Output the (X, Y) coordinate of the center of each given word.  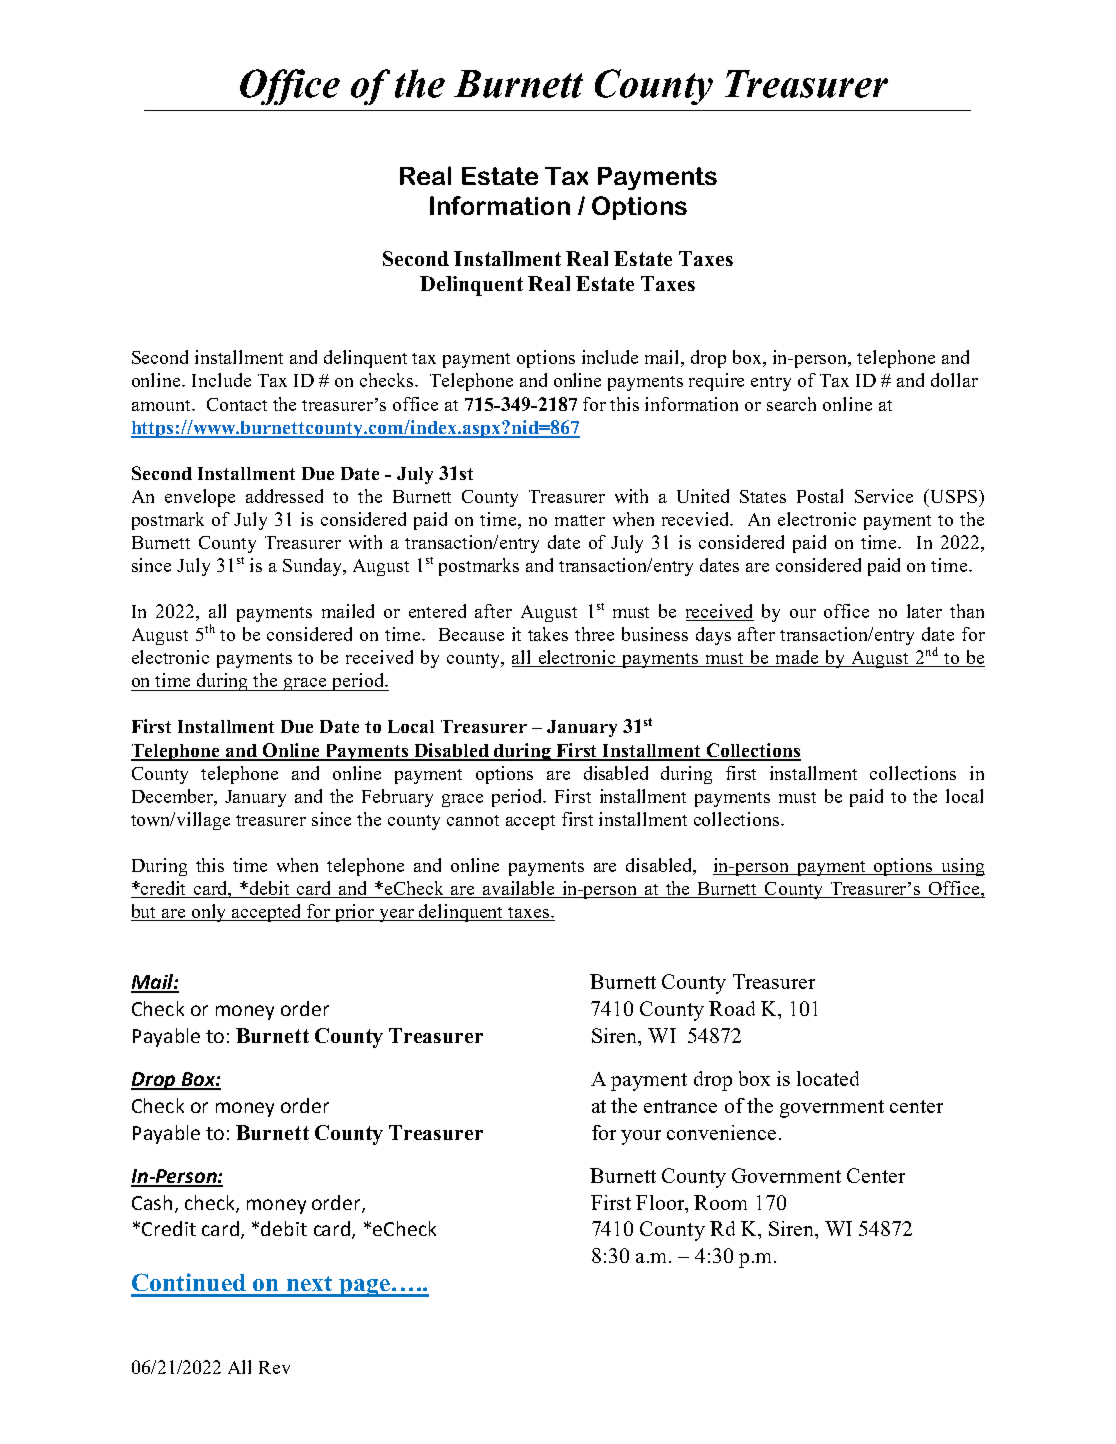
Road (732, 1008)
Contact (237, 404)
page (364, 1288)
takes (548, 634)
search (791, 404)
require (716, 382)
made (797, 658)
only (209, 913)
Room (720, 1202)
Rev (274, 1367)
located (828, 1078)
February (397, 798)
